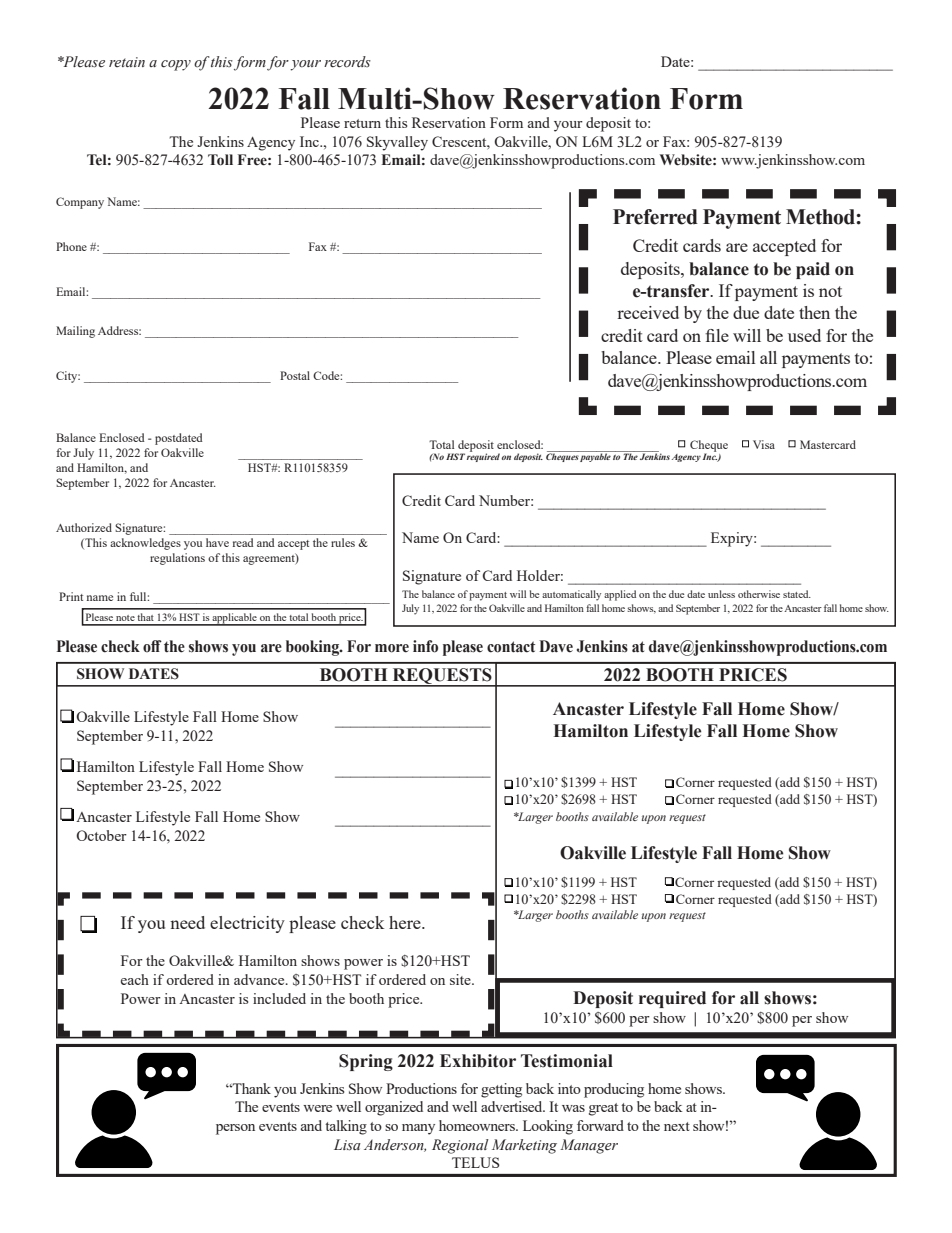 This document has height=1233, width=952. I want to click on October, so click(101, 835).
